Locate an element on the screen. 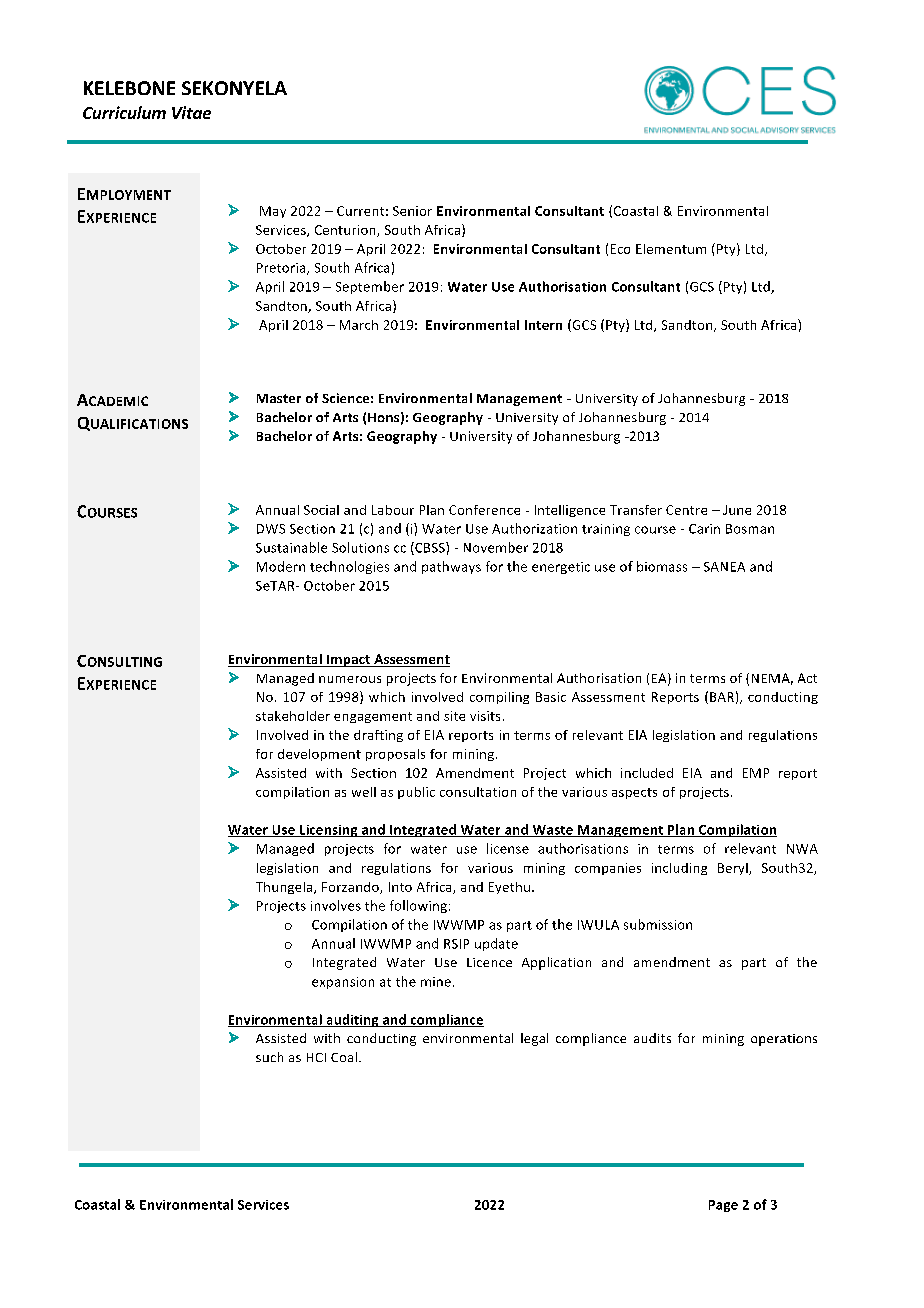 The width and height of the screenshot is (924, 1308). Eco is located at coordinates (620, 249).
